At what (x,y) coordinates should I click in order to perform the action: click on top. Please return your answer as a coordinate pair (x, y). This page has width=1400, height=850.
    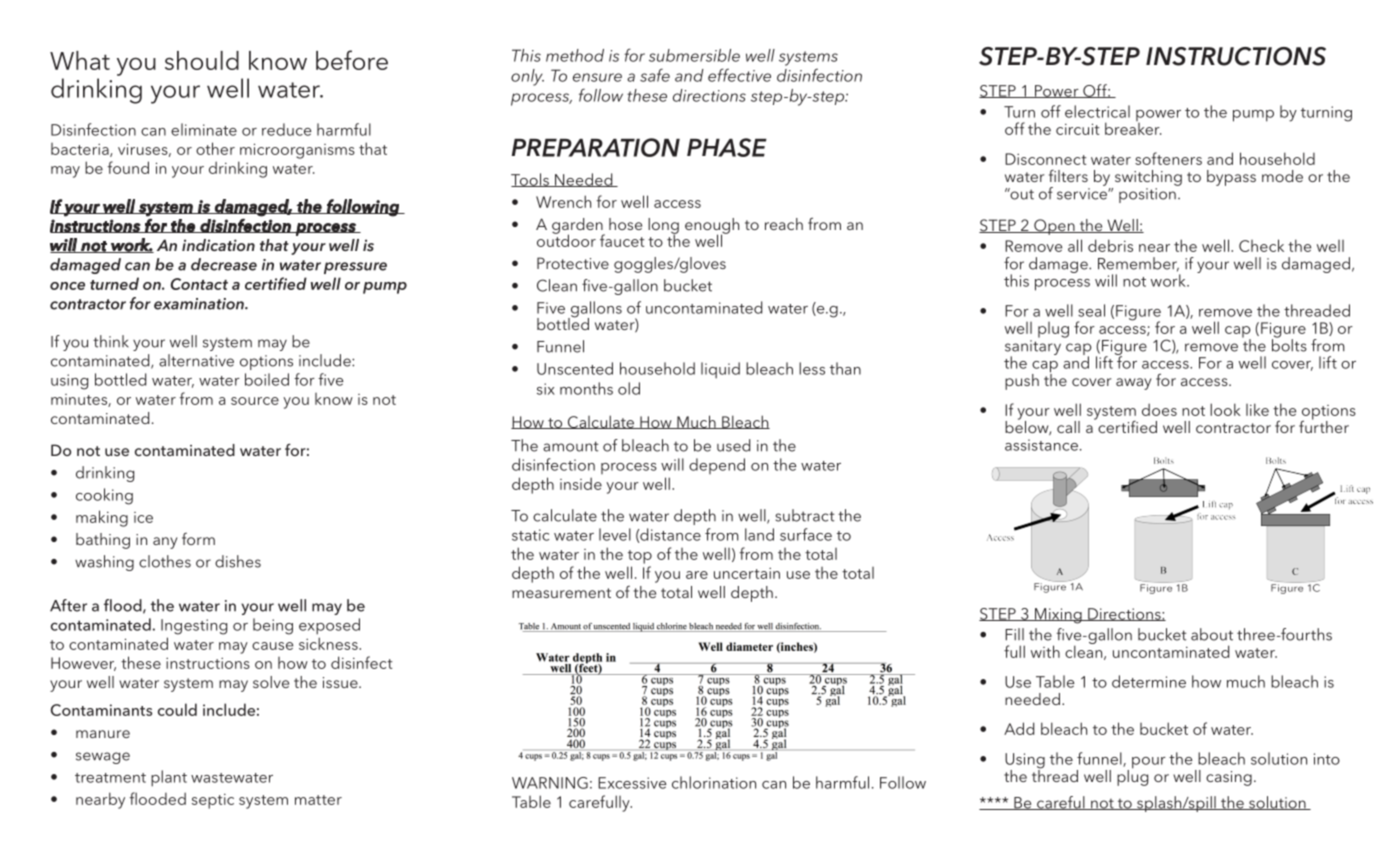
    Looking at the image, I should click on (640, 557).
